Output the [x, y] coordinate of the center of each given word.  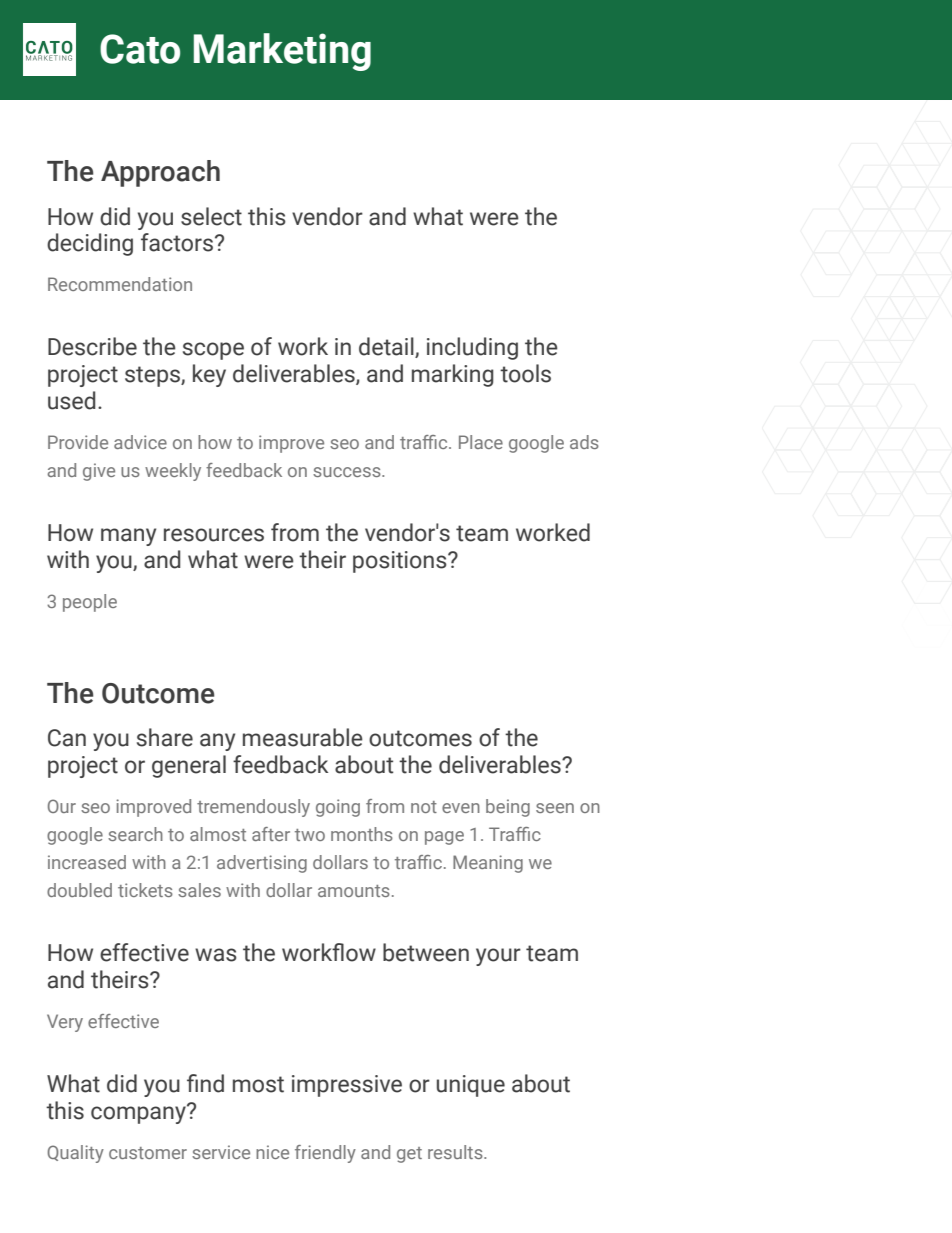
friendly [325, 1154]
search [135, 834]
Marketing [282, 52]
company [139, 1114]
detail [387, 347]
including [472, 348]
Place [481, 442]
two [310, 835]
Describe [92, 346]
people [90, 603]
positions [401, 562]
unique [471, 1086]
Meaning [488, 864]
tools [525, 373]
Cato [140, 49]
